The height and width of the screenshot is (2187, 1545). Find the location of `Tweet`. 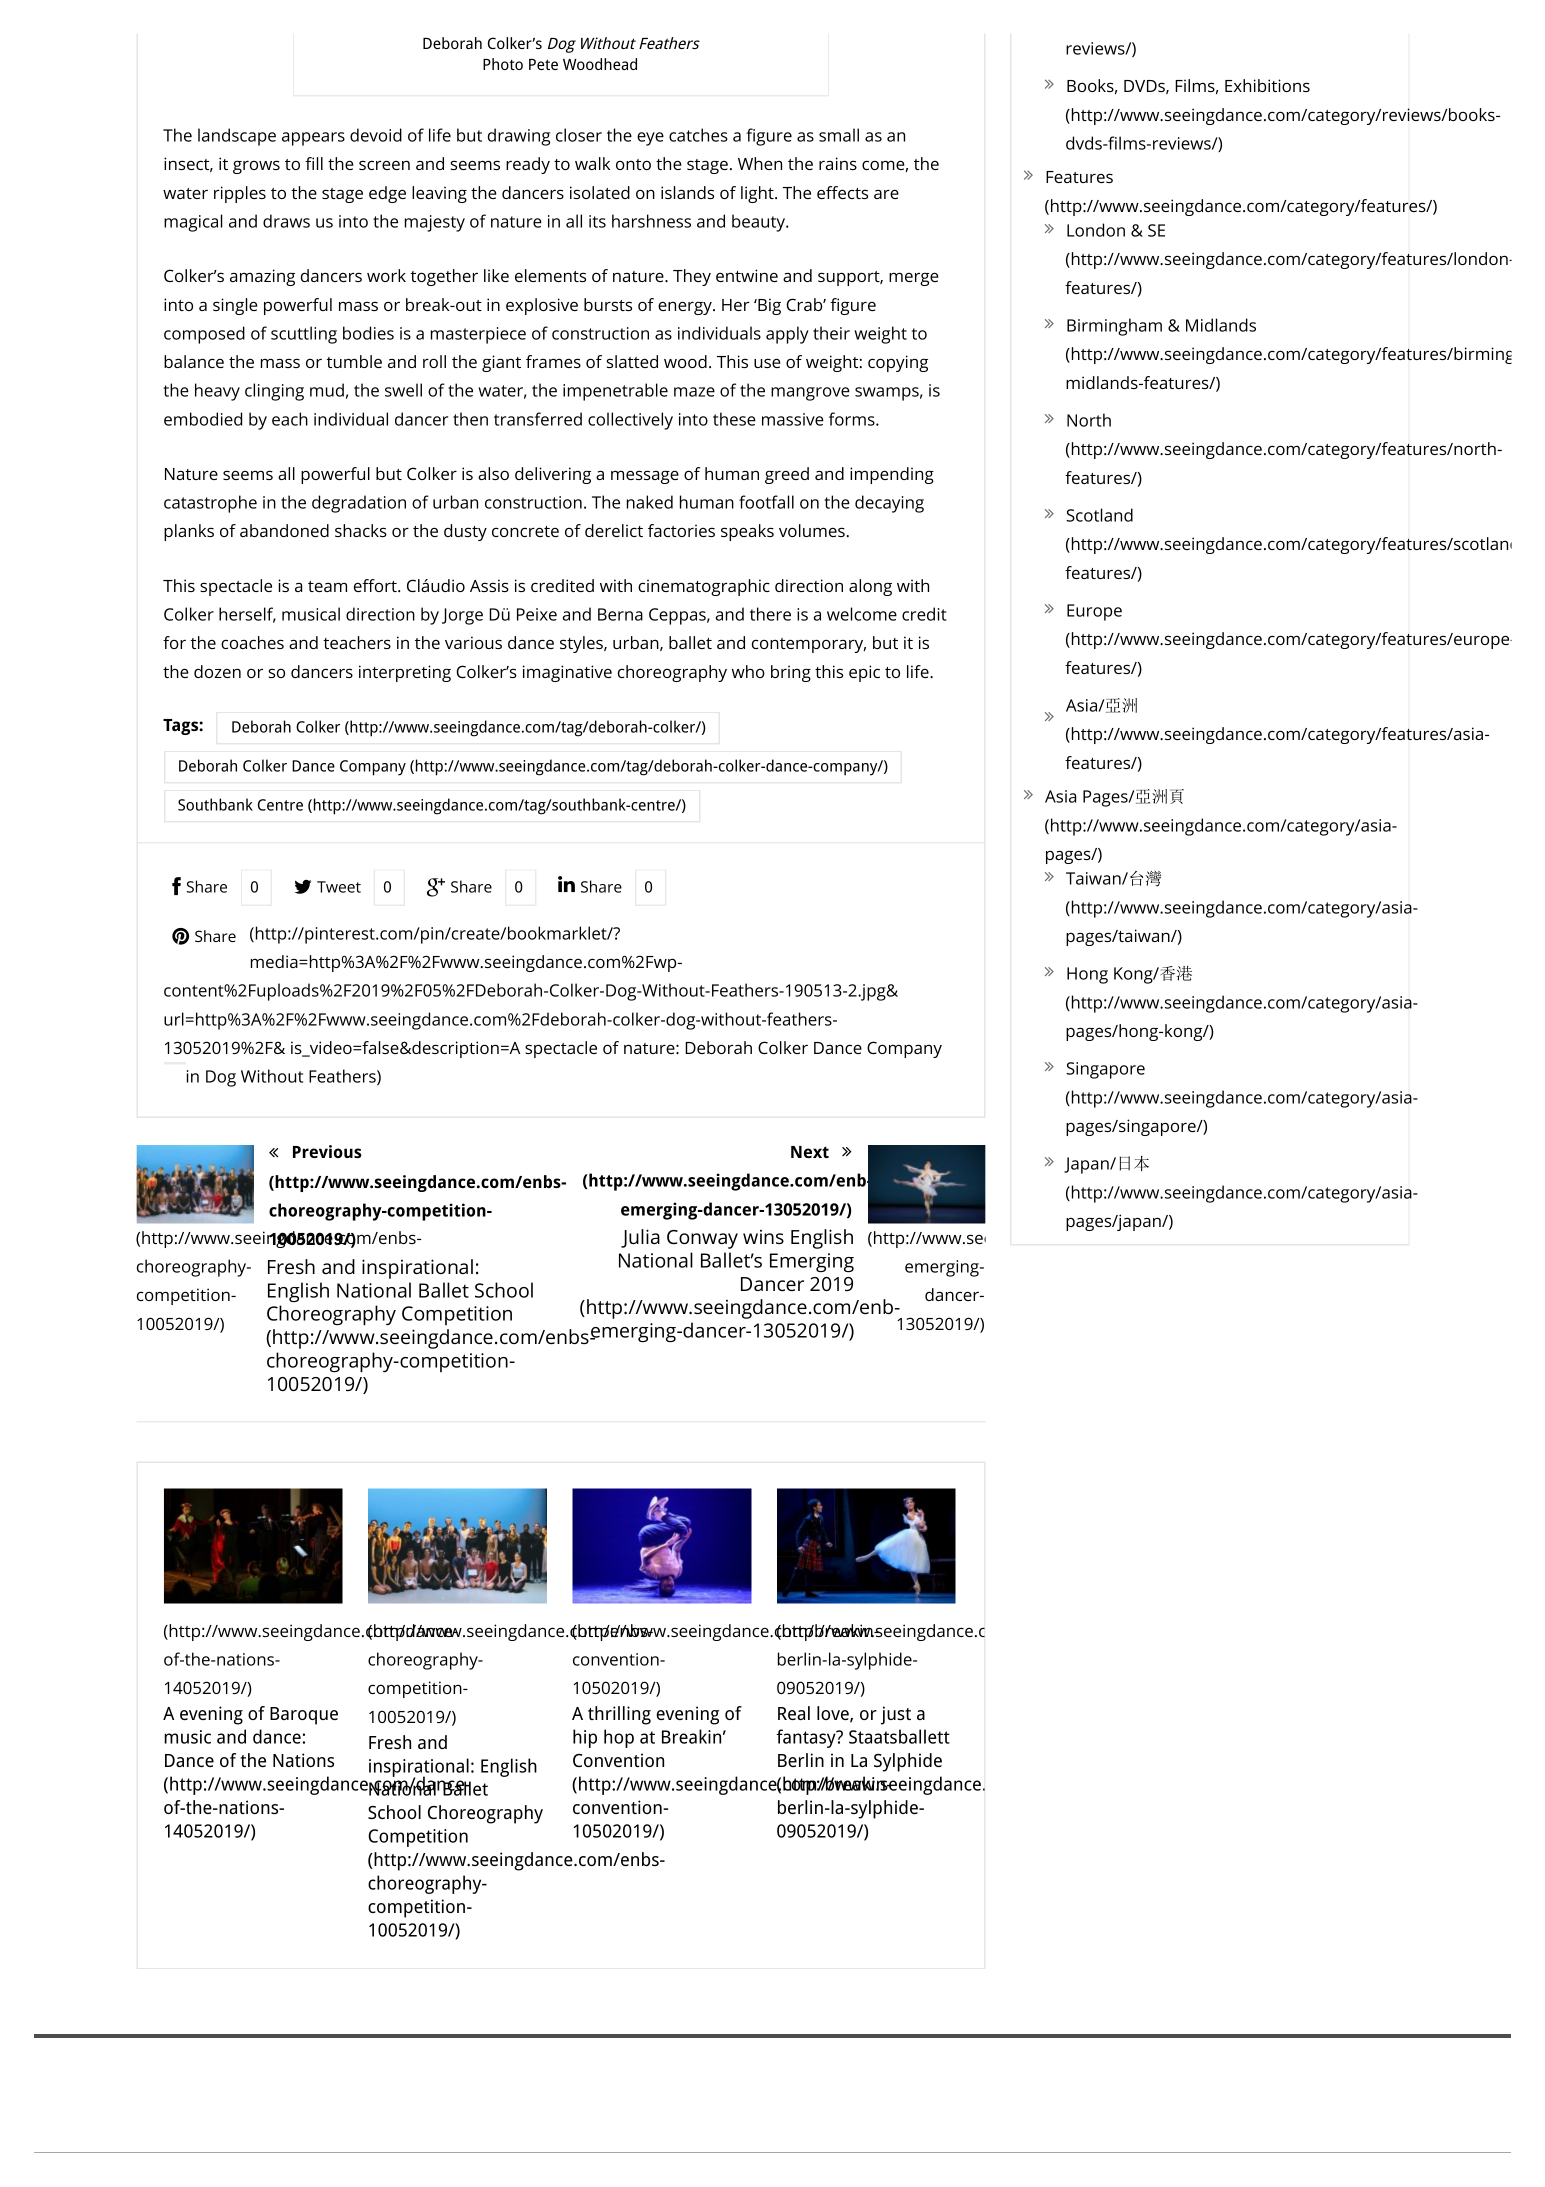

Tweet is located at coordinates (339, 887).
